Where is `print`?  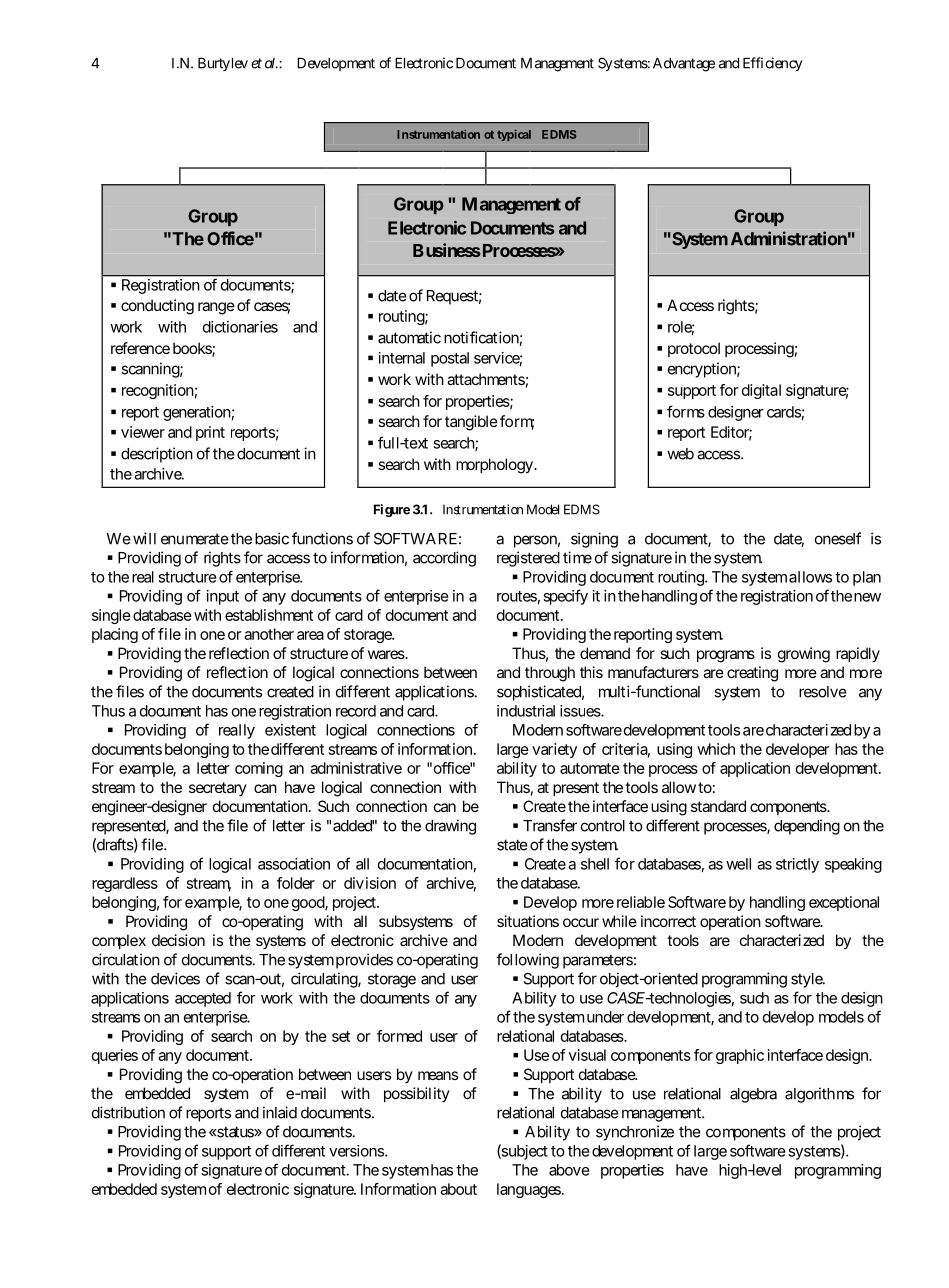
print is located at coordinates (210, 433).
